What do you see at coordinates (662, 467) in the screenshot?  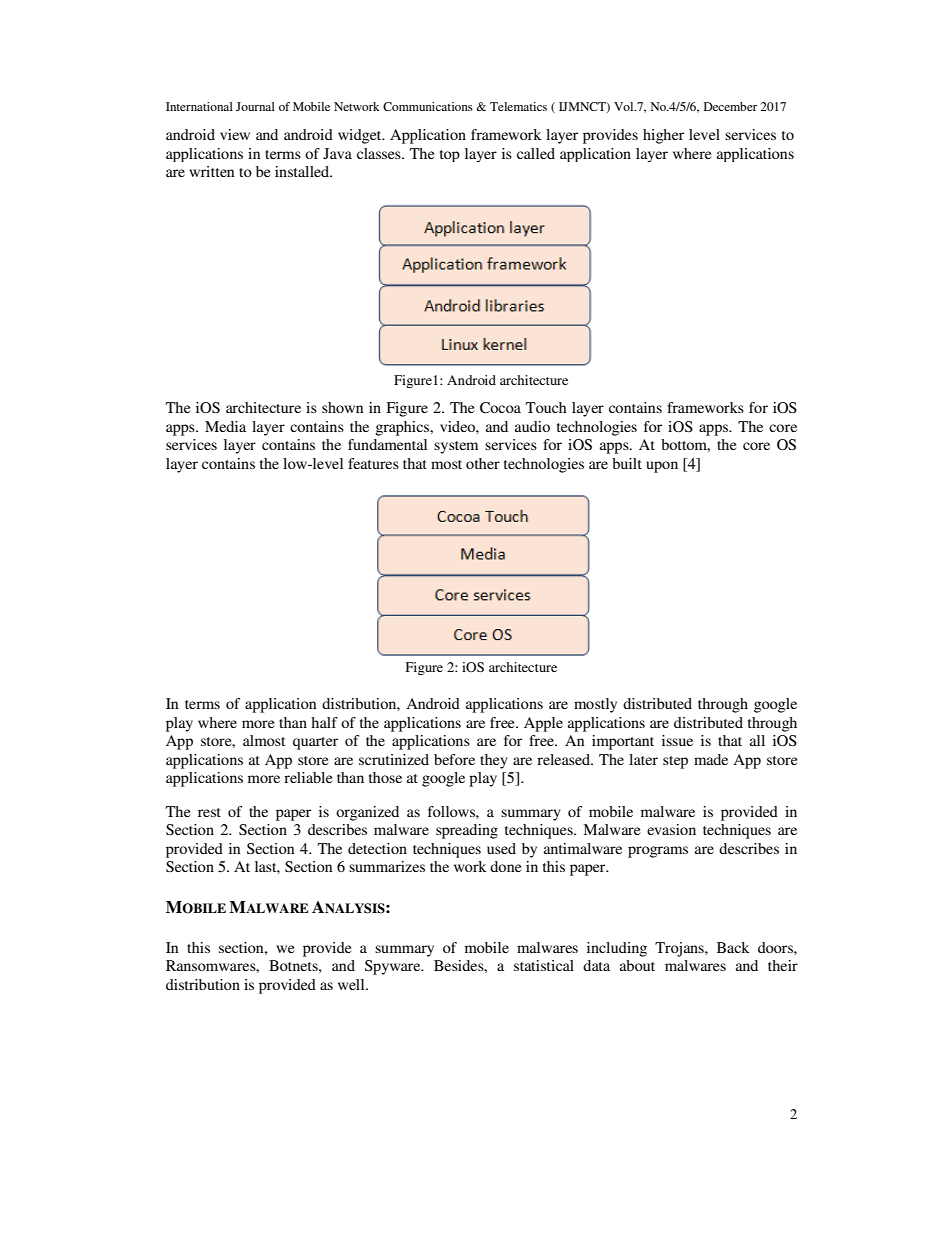 I see `upon` at bounding box center [662, 467].
